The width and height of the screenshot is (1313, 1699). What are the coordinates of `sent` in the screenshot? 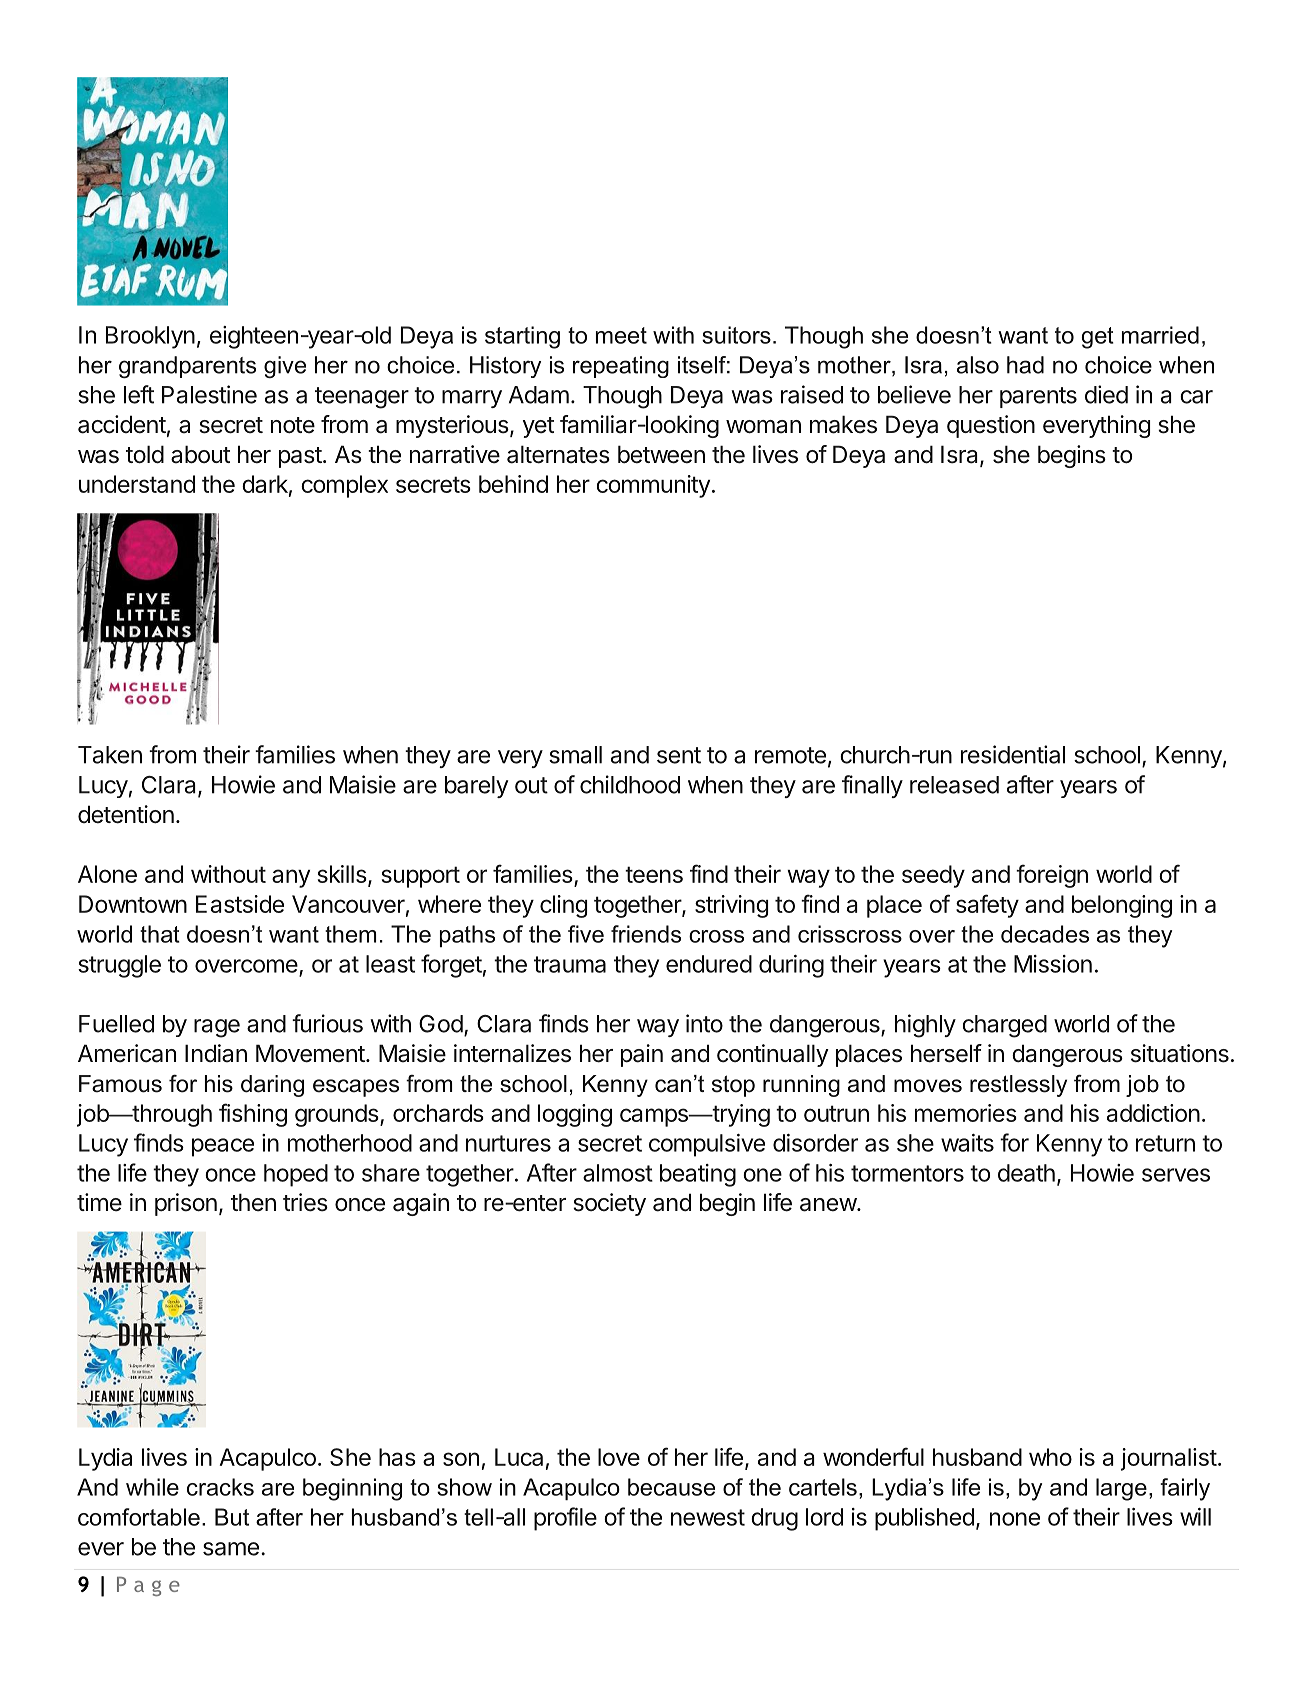 It's located at (679, 755).
